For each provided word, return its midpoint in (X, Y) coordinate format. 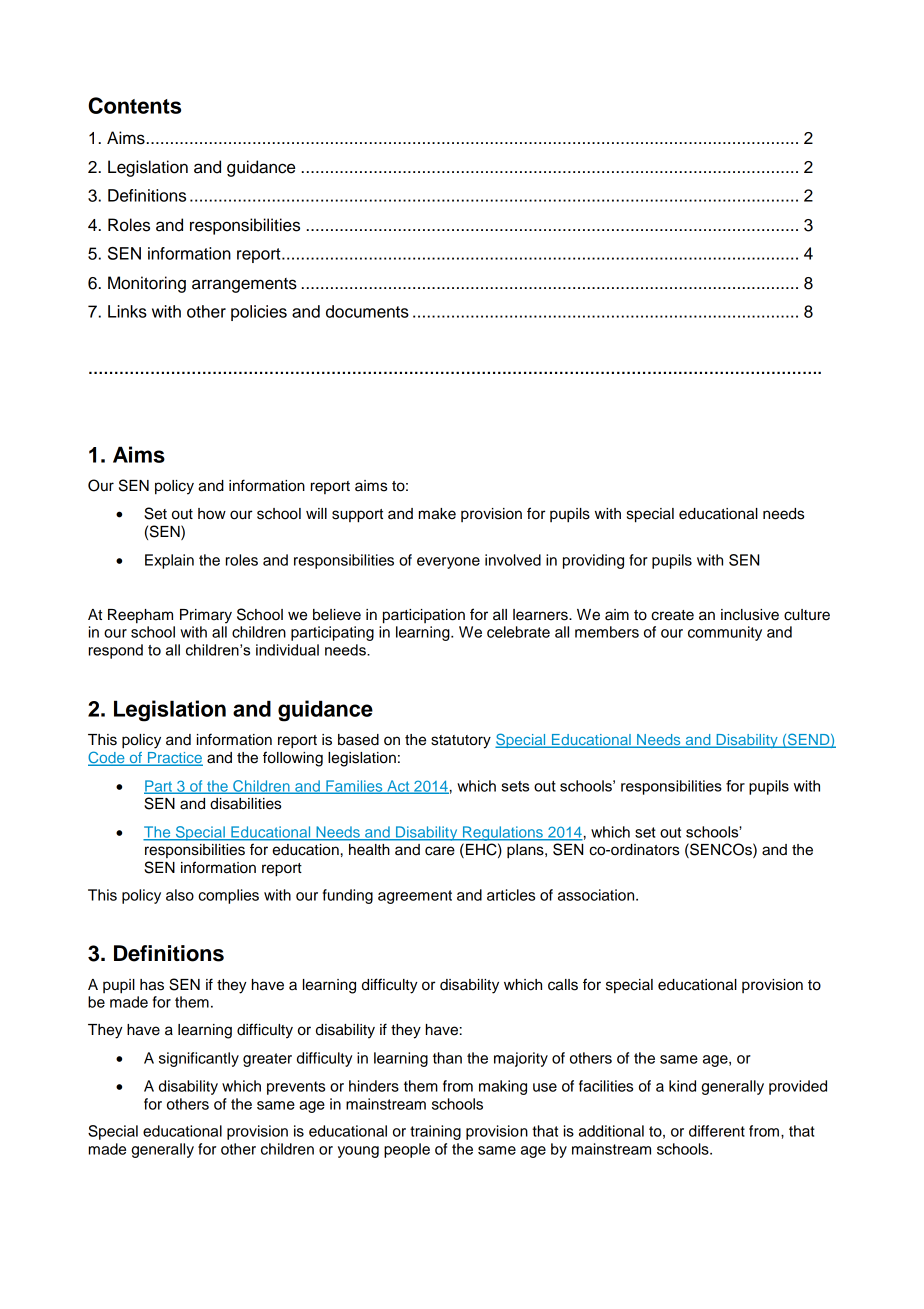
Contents (134, 105)
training (435, 1132)
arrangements (244, 285)
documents (367, 311)
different (717, 1131)
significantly (199, 1059)
